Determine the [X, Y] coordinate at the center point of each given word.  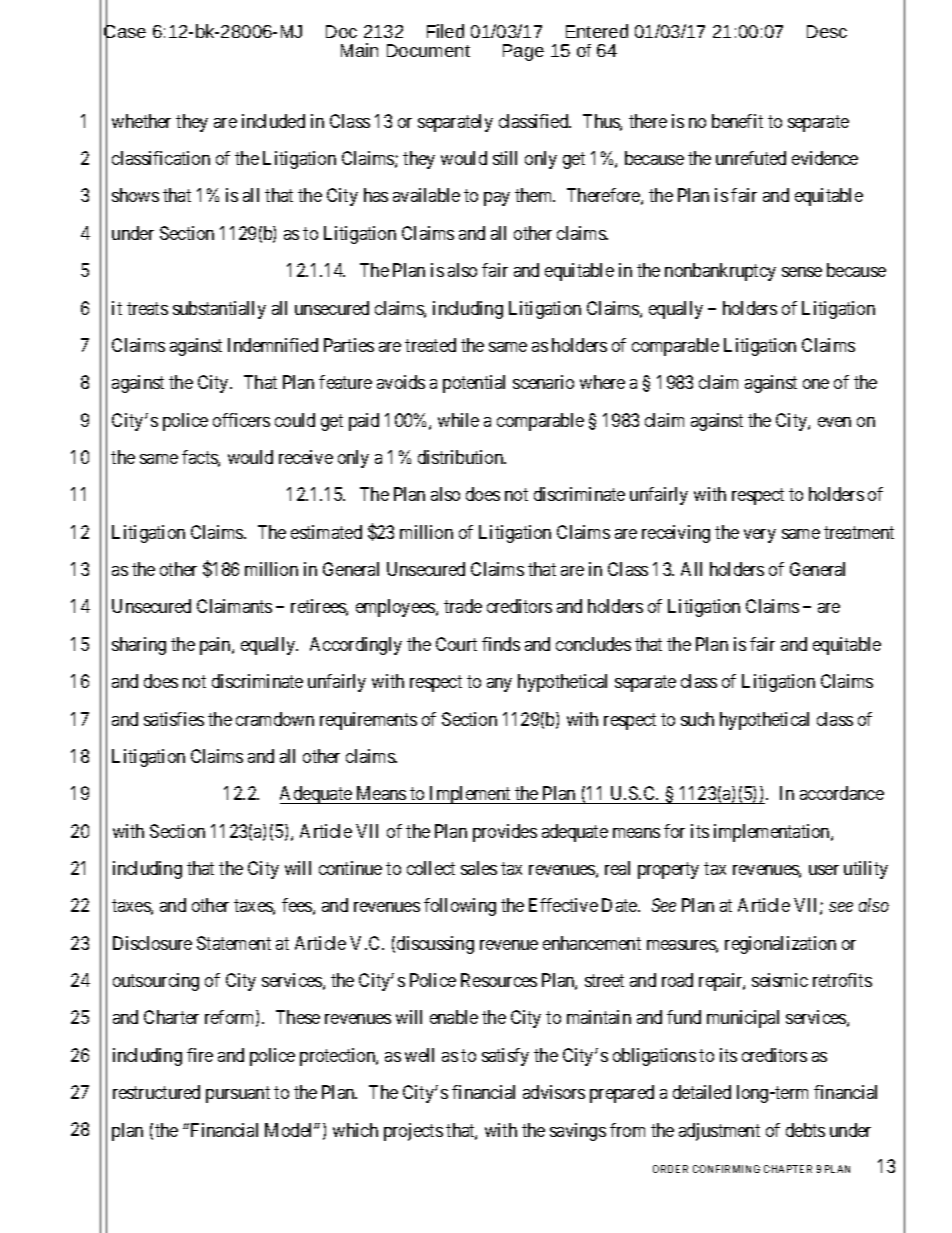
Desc [827, 31]
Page [523, 52]
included [273, 121]
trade [463, 606]
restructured [156, 1092]
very [760, 536]
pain [216, 646]
